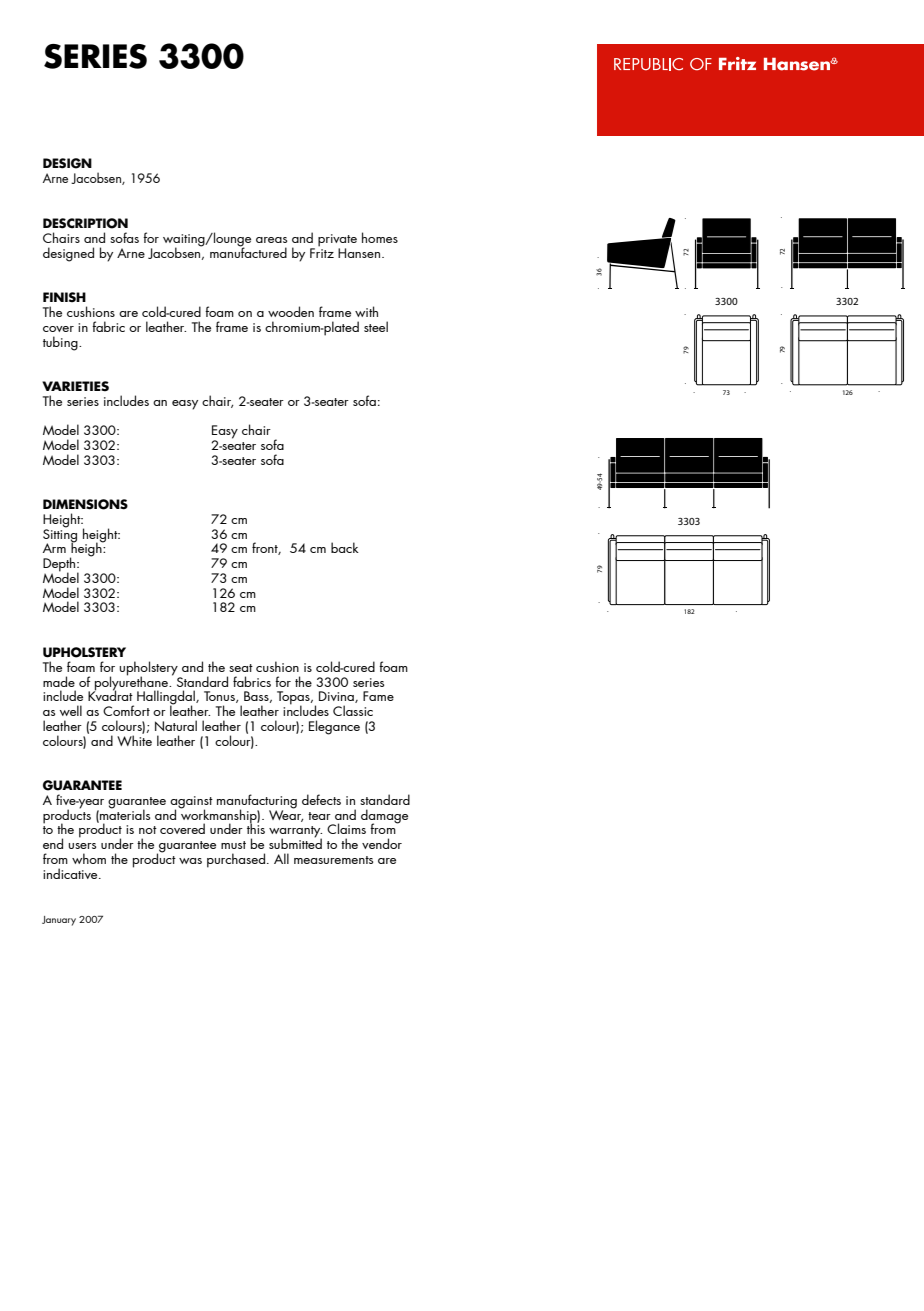 The height and width of the screenshot is (1311, 924). What do you see at coordinates (236, 860) in the screenshot?
I see `purchased` at bounding box center [236, 860].
